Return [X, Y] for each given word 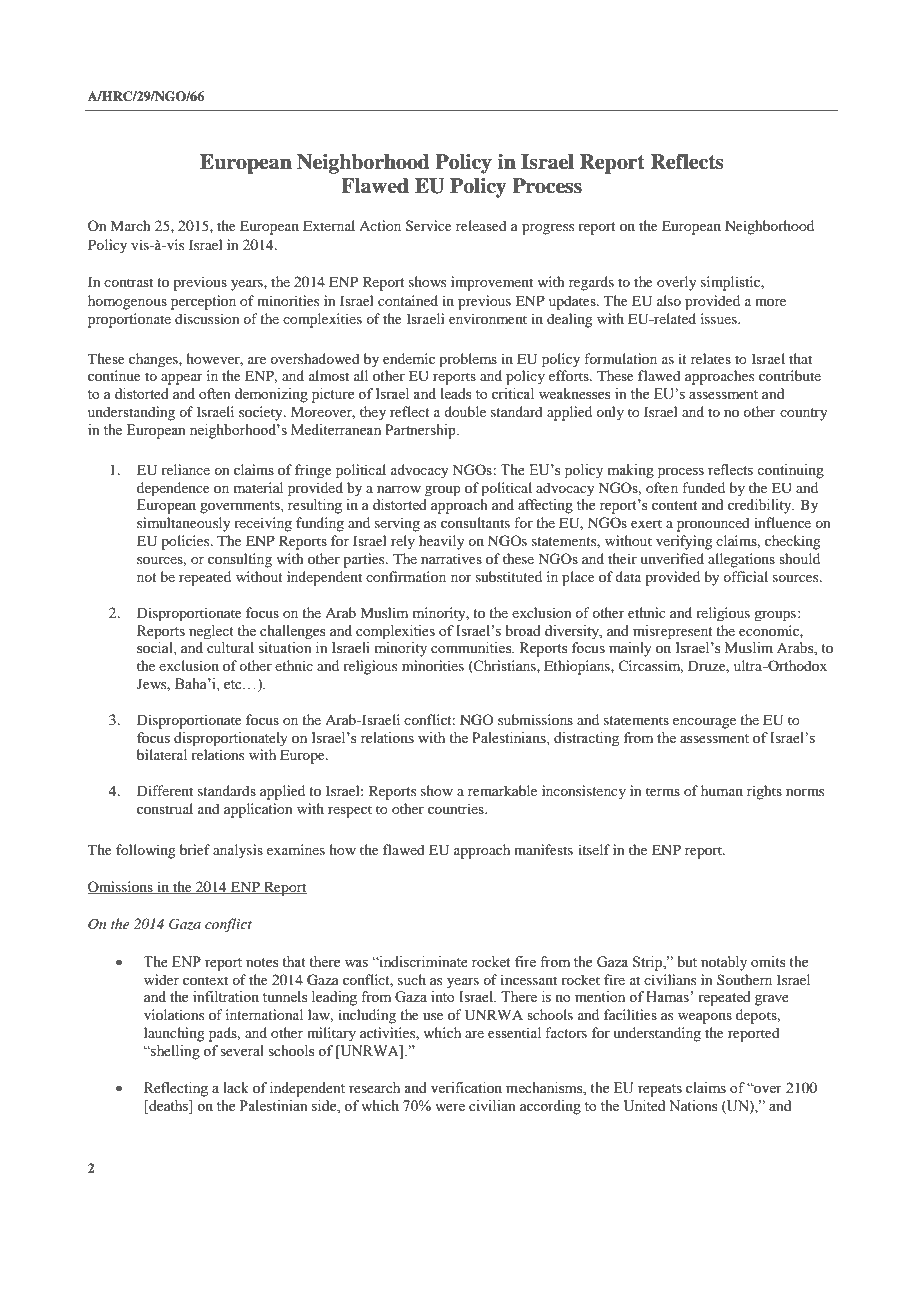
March [130, 225]
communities [472, 648]
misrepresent [673, 632]
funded [703, 487]
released [481, 225]
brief [195, 849]
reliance [185, 469]
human [722, 790]
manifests [543, 849]
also [669, 300]
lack [236, 1087]
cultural [230, 647]
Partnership [421, 431]
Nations [693, 1106]
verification [466, 1088]
